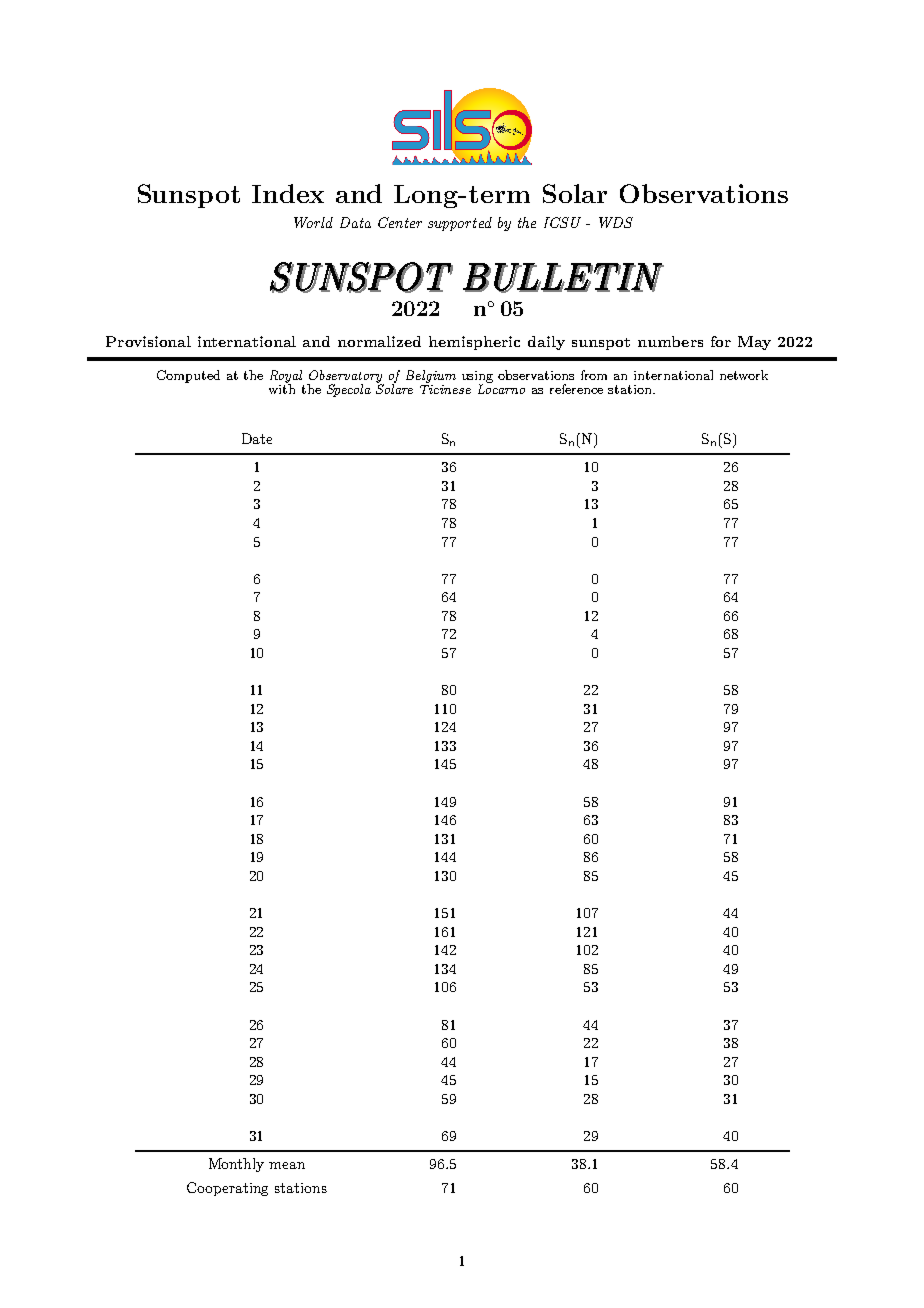 The image size is (924, 1308). Describe the element at coordinates (744, 375) in the page. I see `network` at that location.
